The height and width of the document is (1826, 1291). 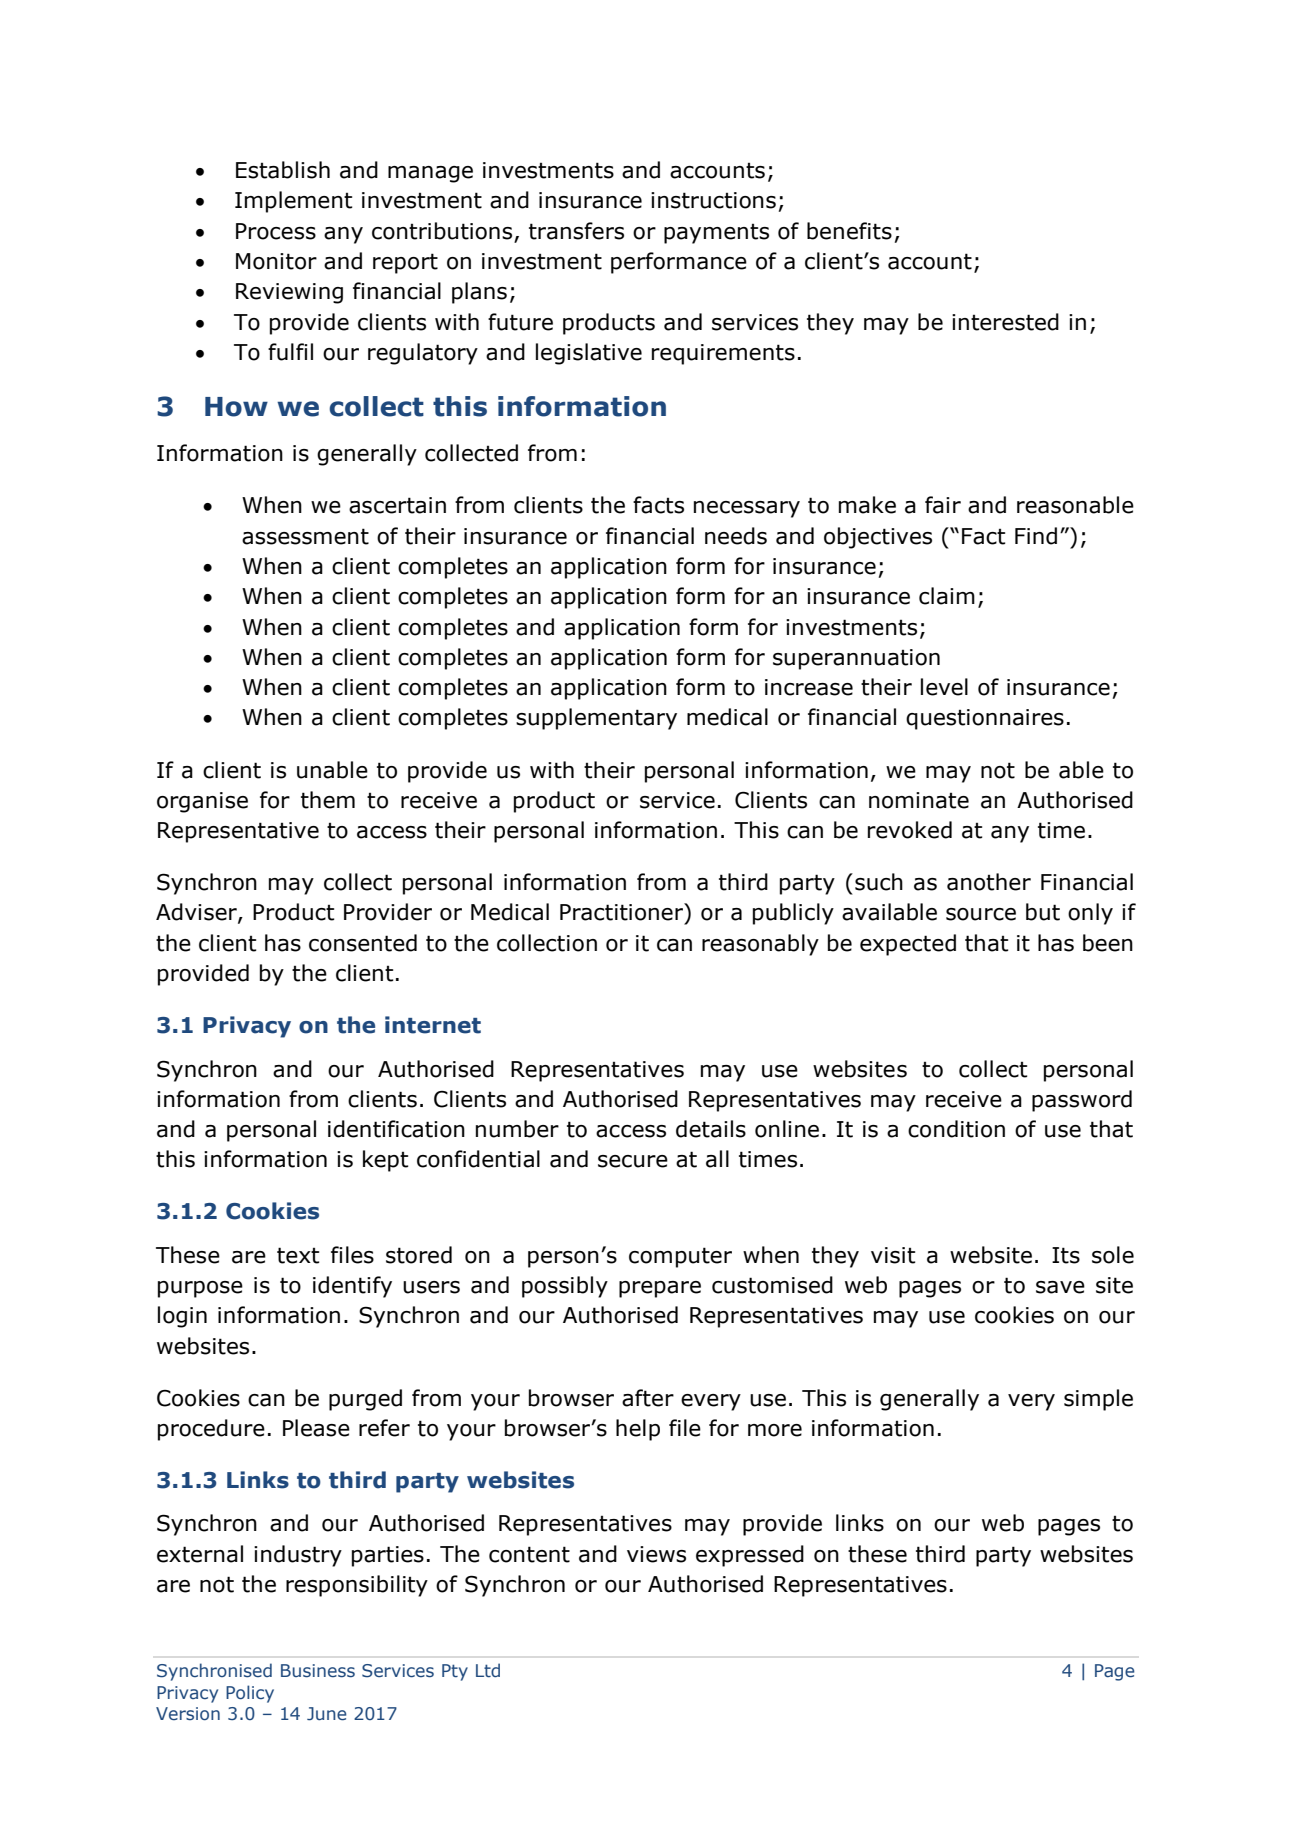 I want to click on needs, so click(x=736, y=536).
